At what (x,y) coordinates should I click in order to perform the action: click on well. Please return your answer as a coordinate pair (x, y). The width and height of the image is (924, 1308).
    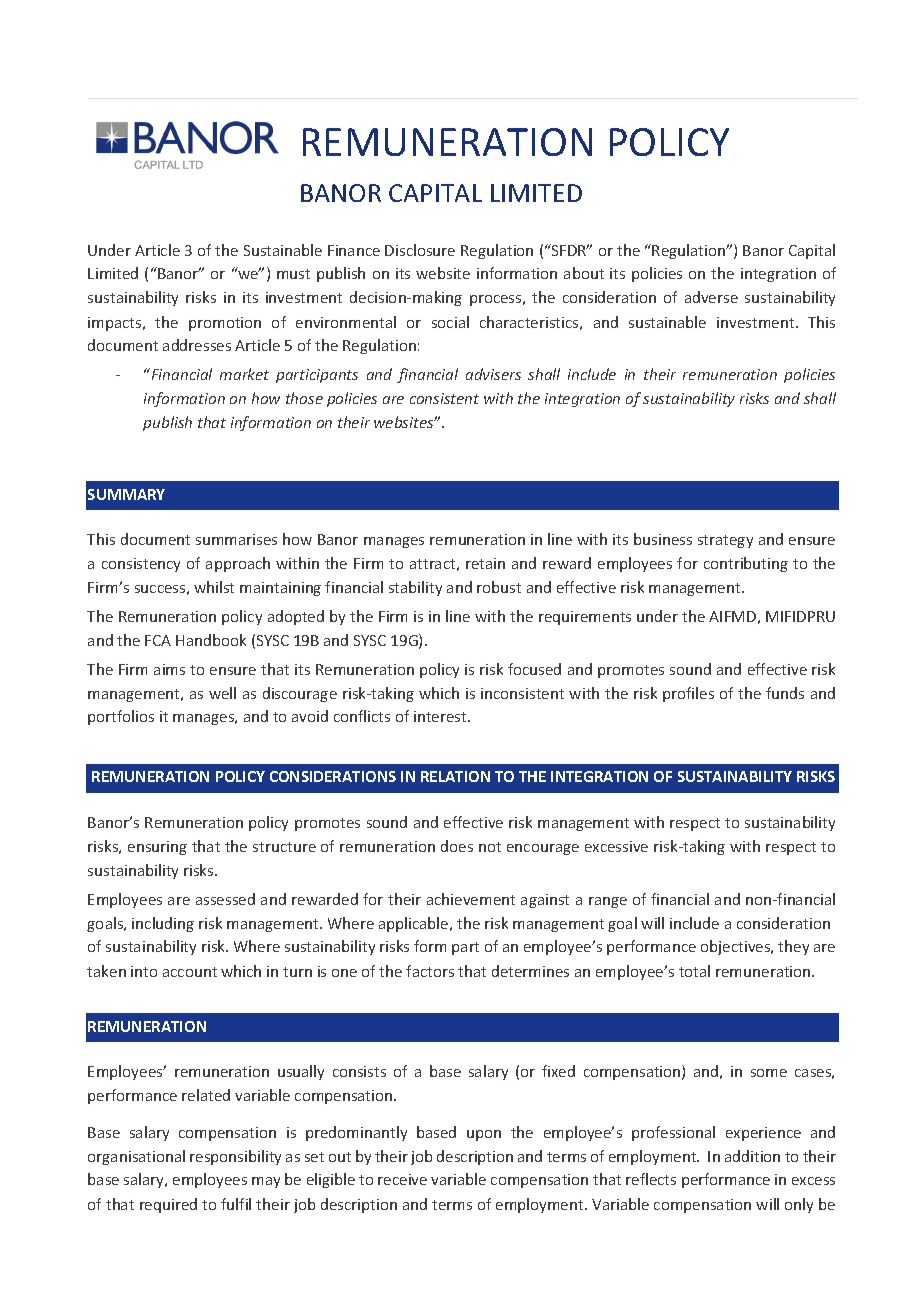
    Looking at the image, I should click on (222, 693).
